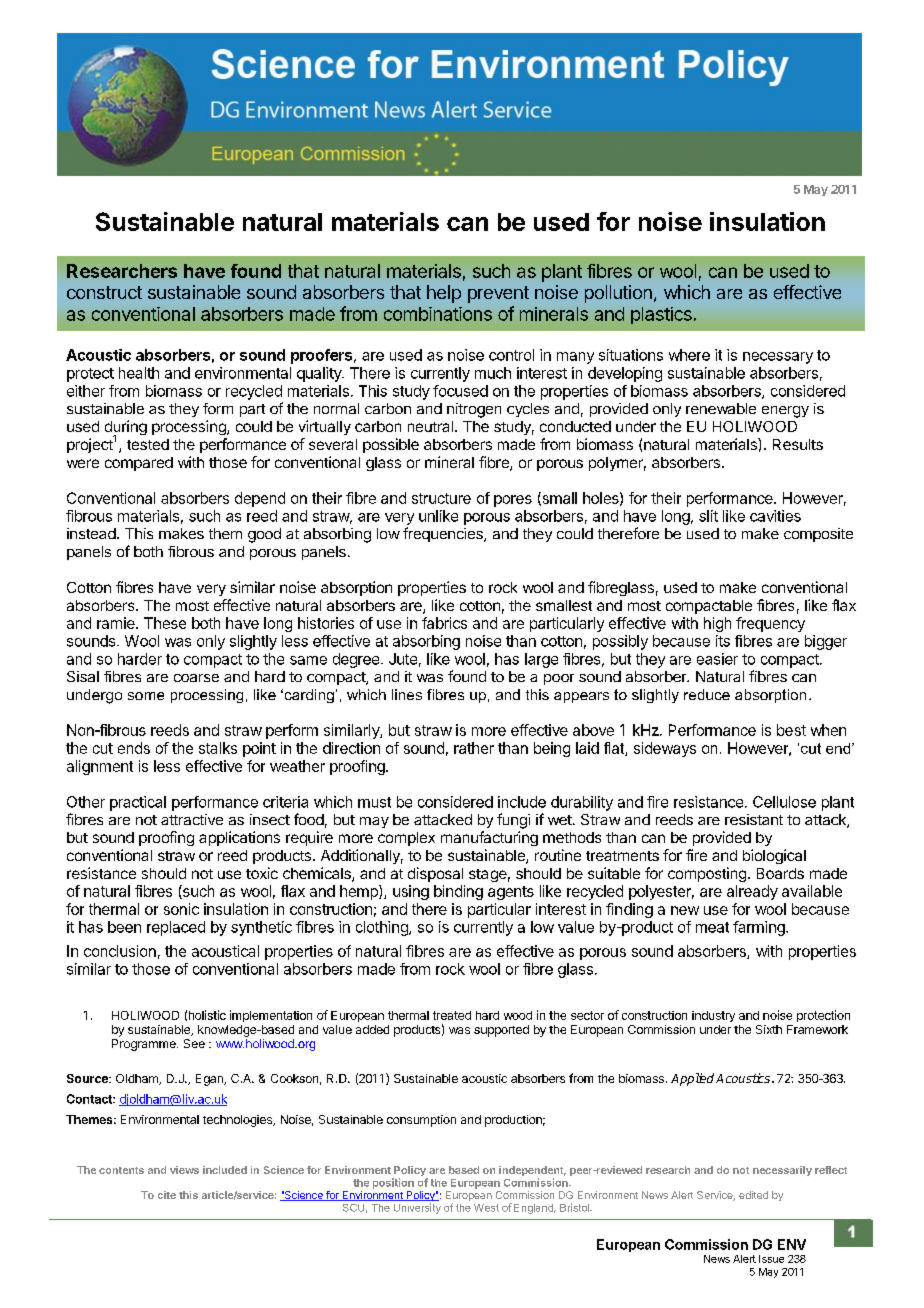 This screenshot has height=1308, width=924. I want to click on practical, so click(138, 803).
